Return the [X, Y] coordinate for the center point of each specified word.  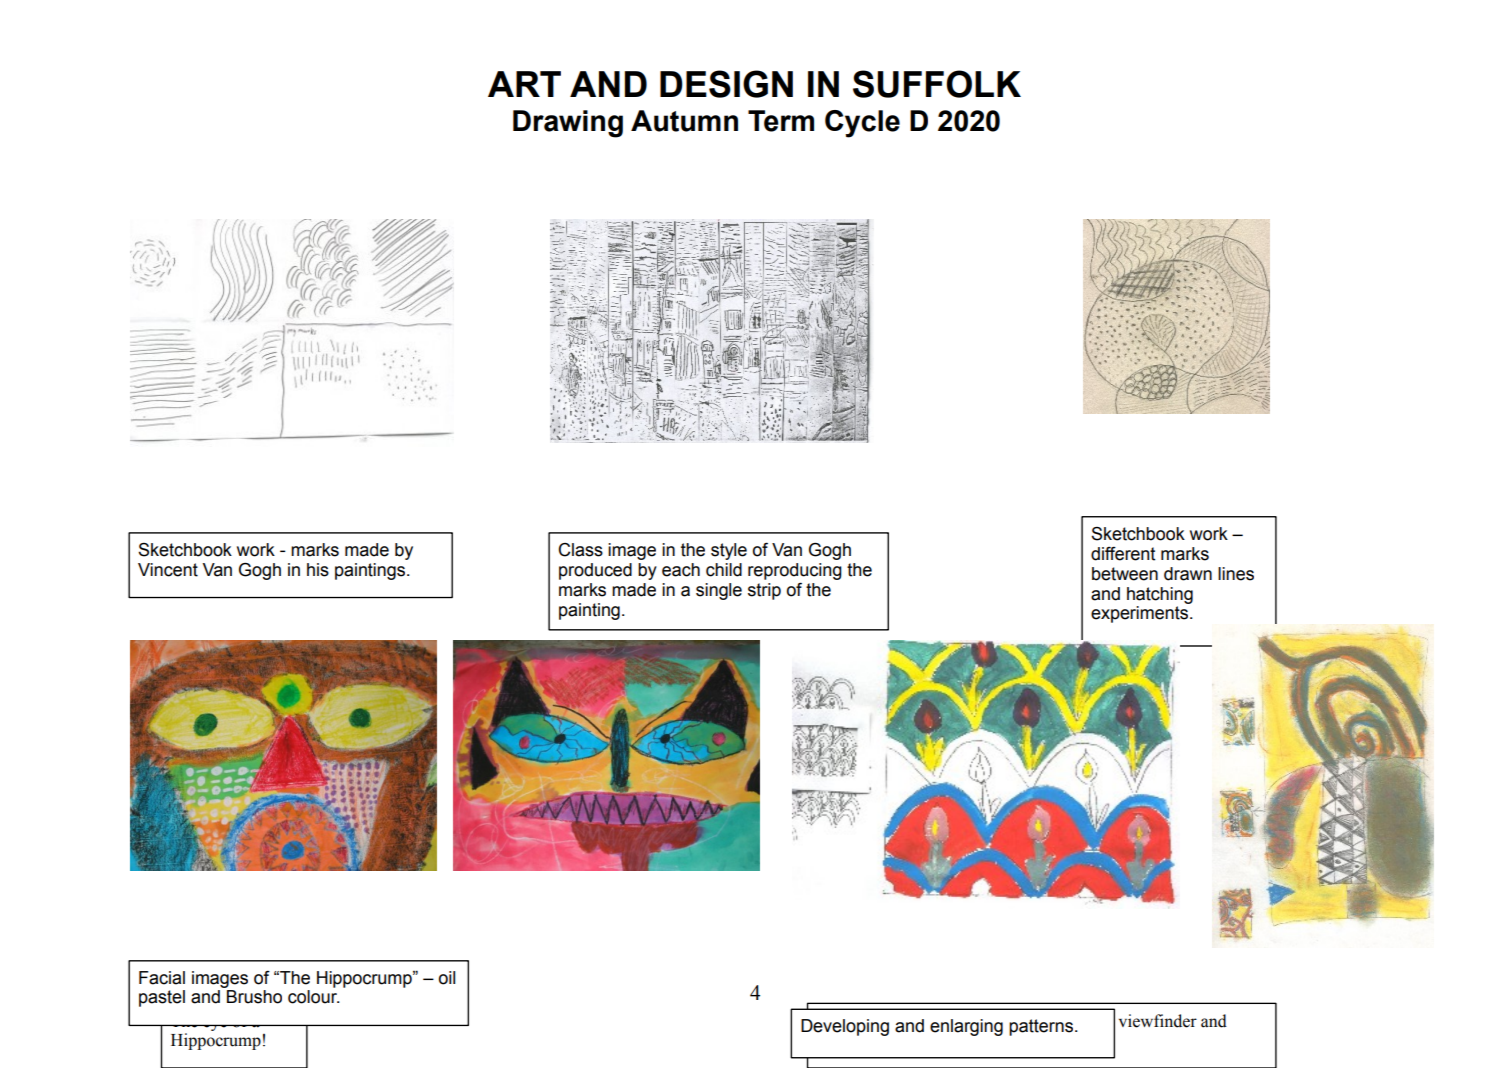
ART [524, 84]
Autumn [684, 121]
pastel [162, 998]
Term [781, 121]
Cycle [862, 124]
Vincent [168, 570]
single [719, 591]
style [729, 551]
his [318, 570]
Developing [845, 1027]
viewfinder [1158, 1021]
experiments [1141, 614]
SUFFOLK [937, 84]
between [1125, 574]
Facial [162, 978]
